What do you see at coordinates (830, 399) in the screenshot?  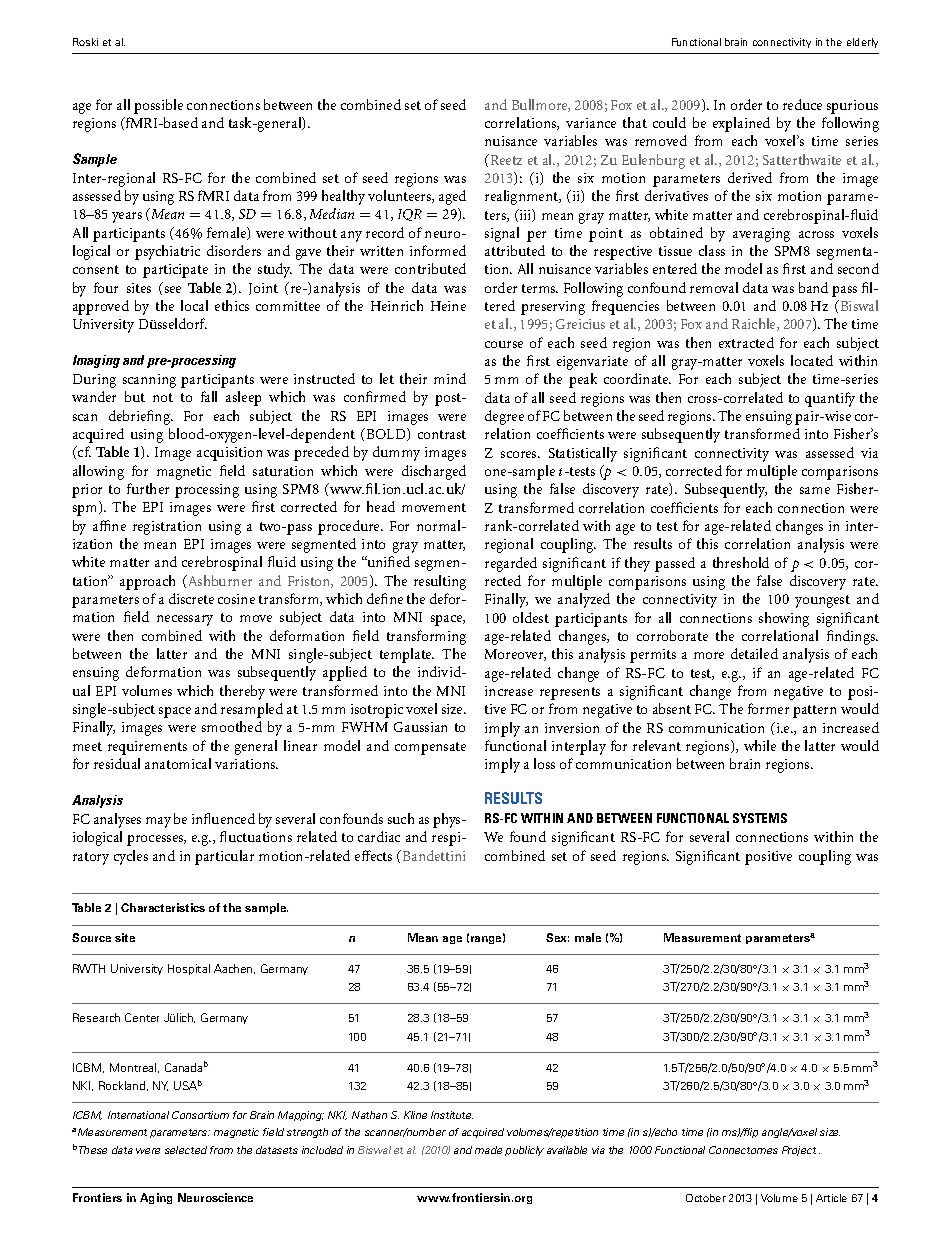 I see `quantify` at bounding box center [830, 399].
